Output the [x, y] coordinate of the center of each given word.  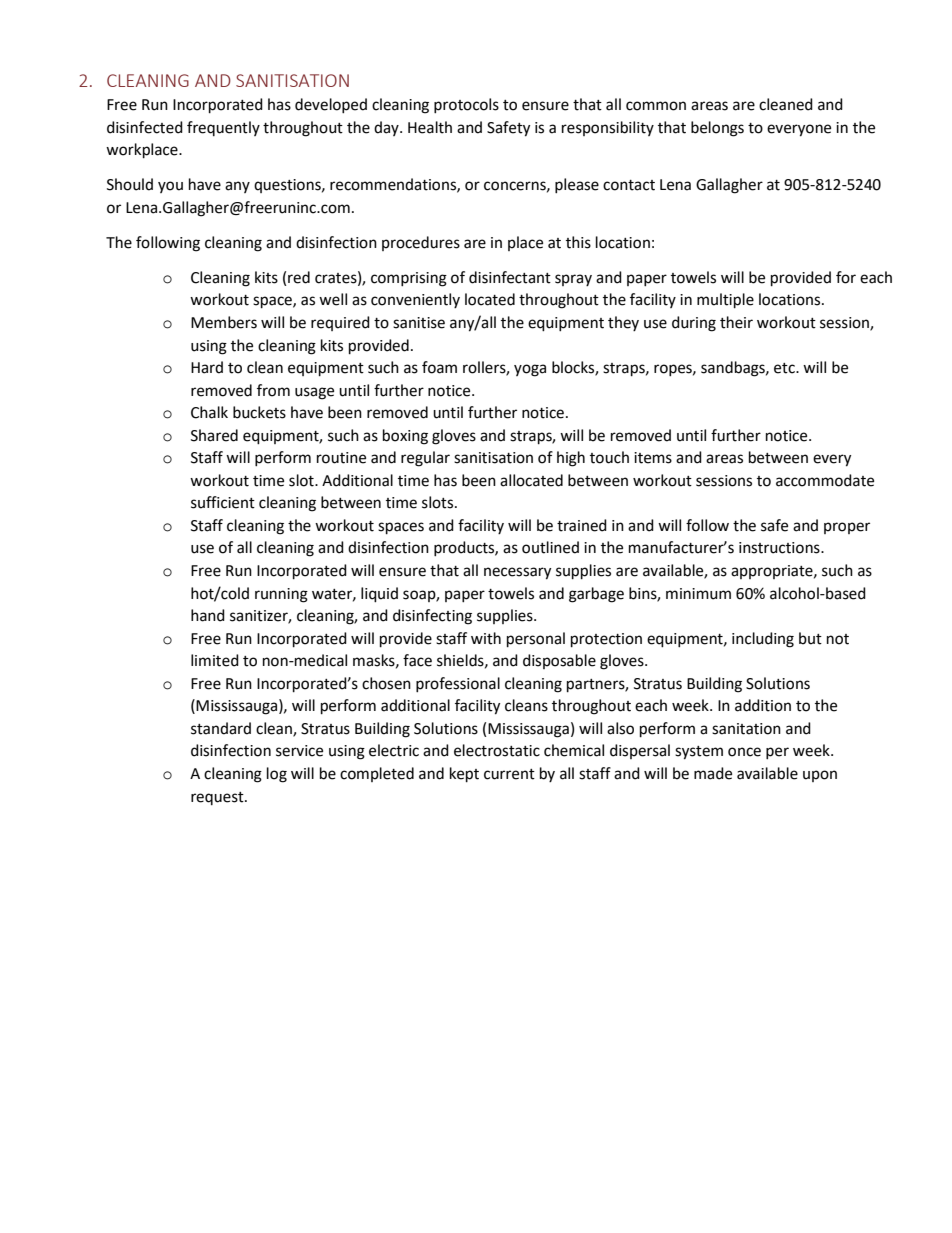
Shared [214, 435]
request [218, 798]
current [509, 774]
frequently [223, 128]
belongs [717, 129]
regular [425, 459]
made [713, 773]
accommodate [825, 480]
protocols [466, 105]
